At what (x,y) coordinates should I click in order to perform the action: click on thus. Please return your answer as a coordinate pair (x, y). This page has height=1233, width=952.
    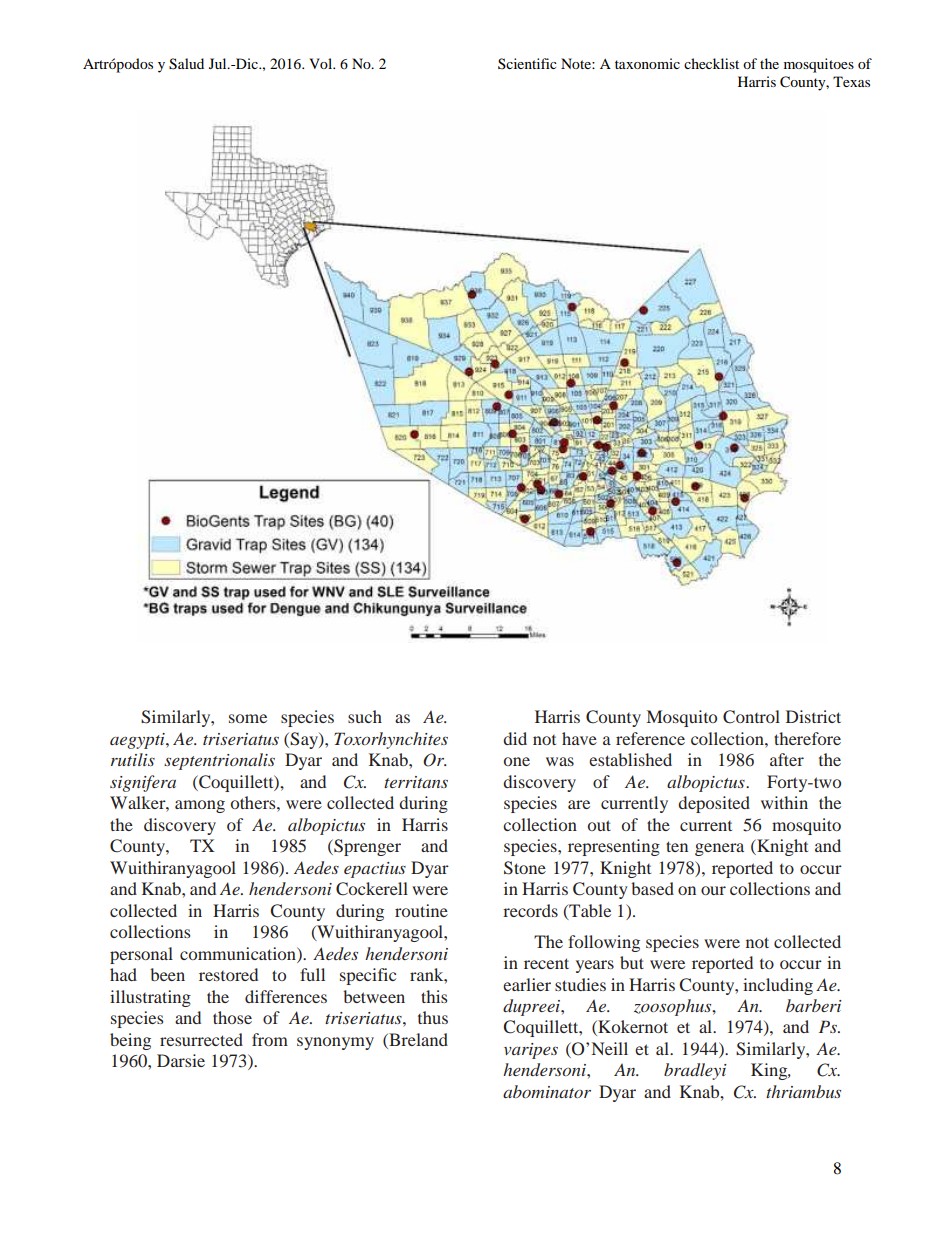
    Looking at the image, I should click on (433, 1017).
